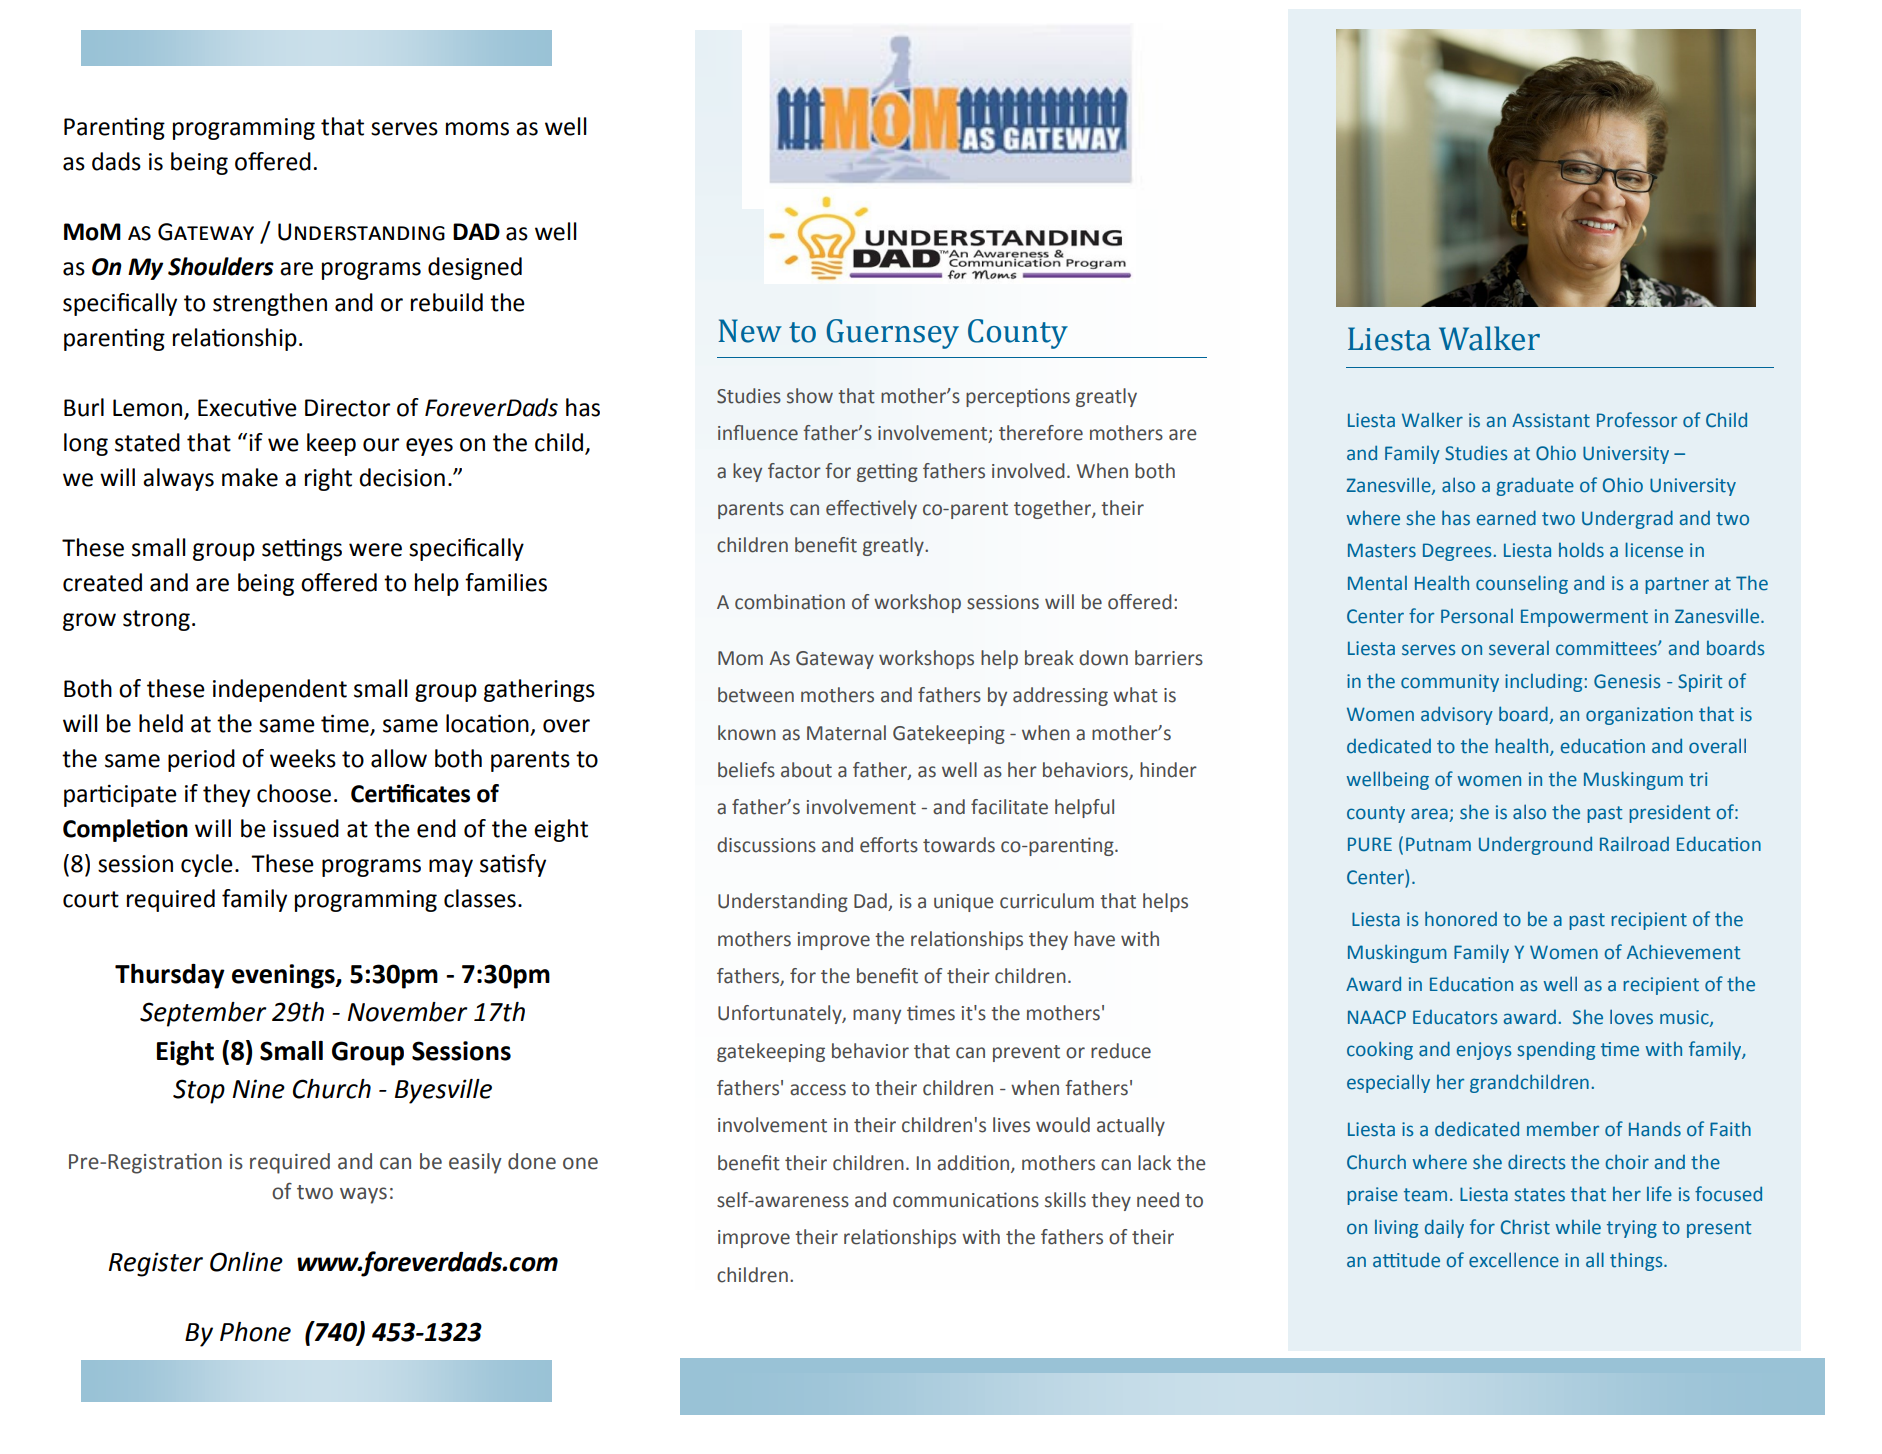 The width and height of the screenshot is (1882, 1454). What do you see at coordinates (1551, 420) in the screenshot?
I see `Assistant` at bounding box center [1551, 420].
